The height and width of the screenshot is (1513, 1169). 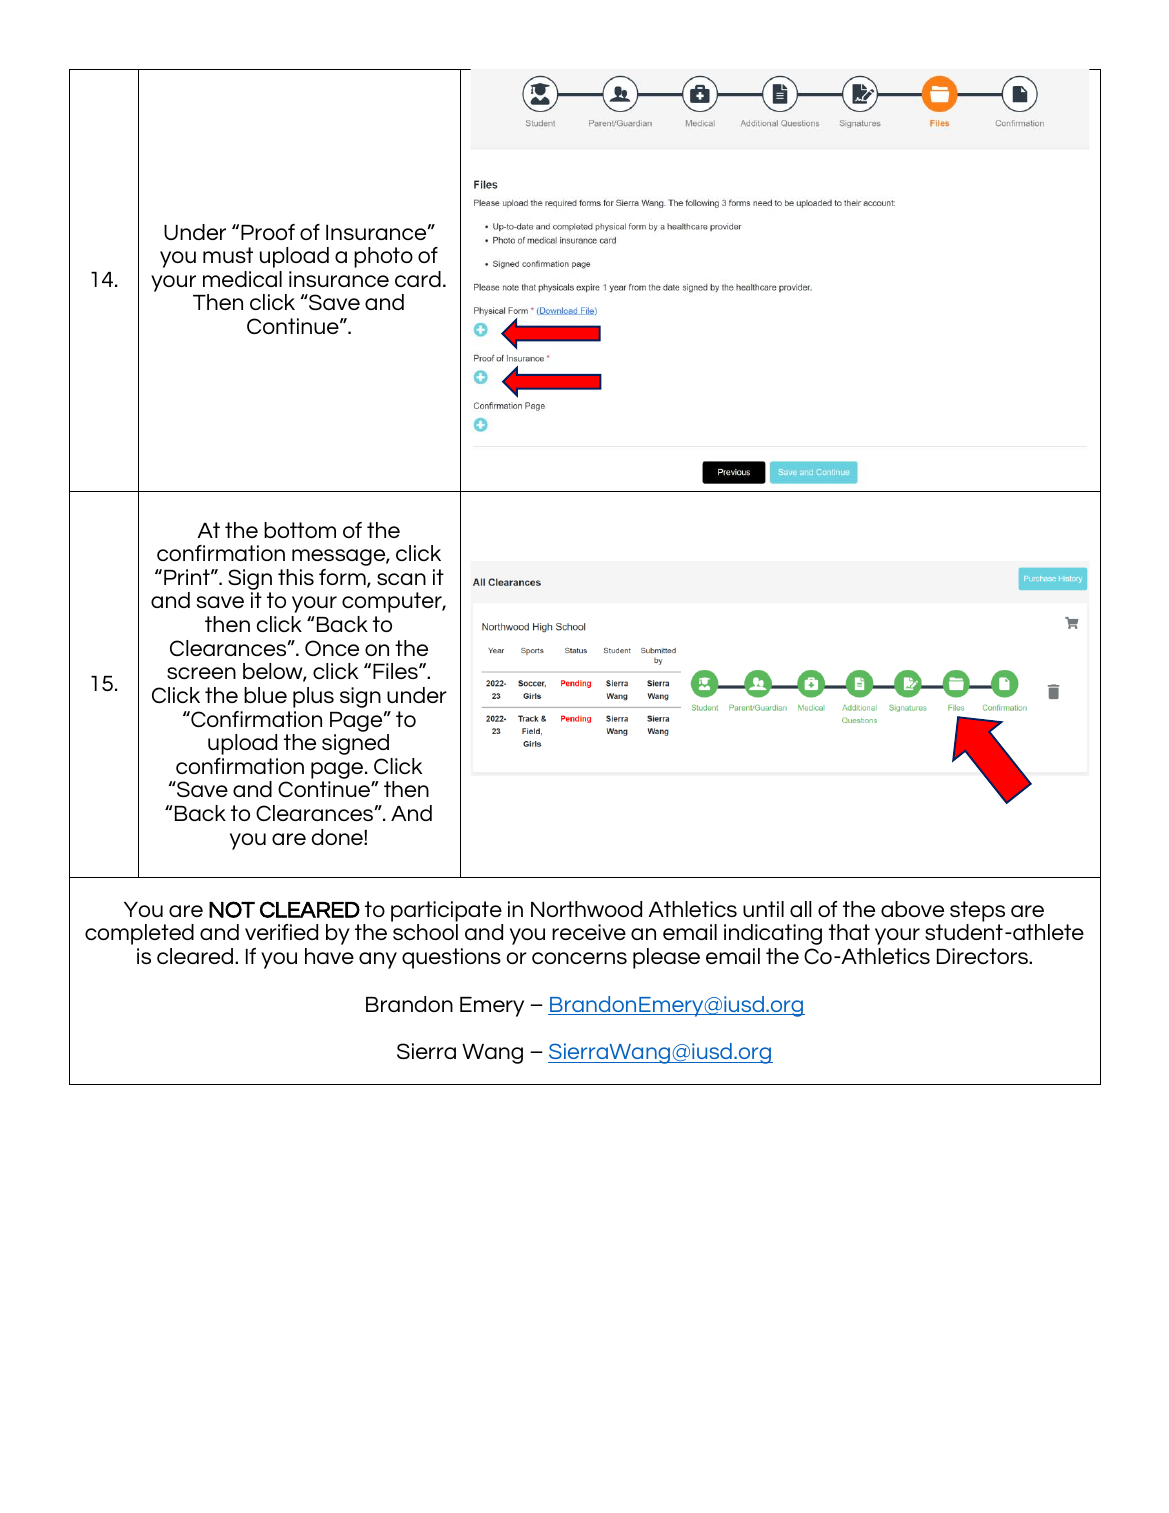 I want to click on card, so click(x=418, y=279).
